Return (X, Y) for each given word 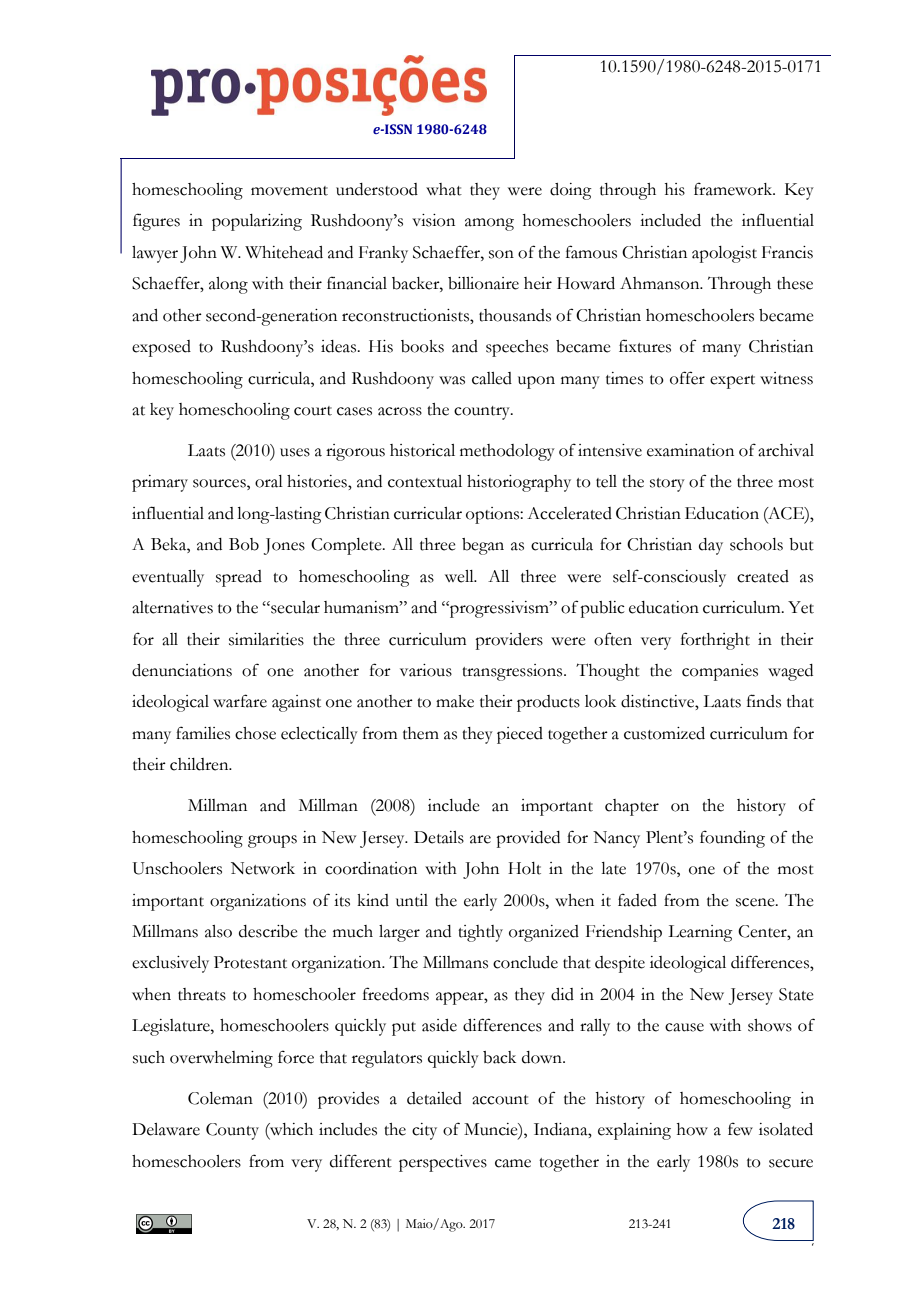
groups (272, 841)
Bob (244, 544)
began (483, 546)
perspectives (443, 1163)
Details (439, 837)
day (711, 546)
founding (732, 839)
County (232, 1131)
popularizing (257, 222)
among (489, 224)
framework (734, 189)
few (740, 1129)
